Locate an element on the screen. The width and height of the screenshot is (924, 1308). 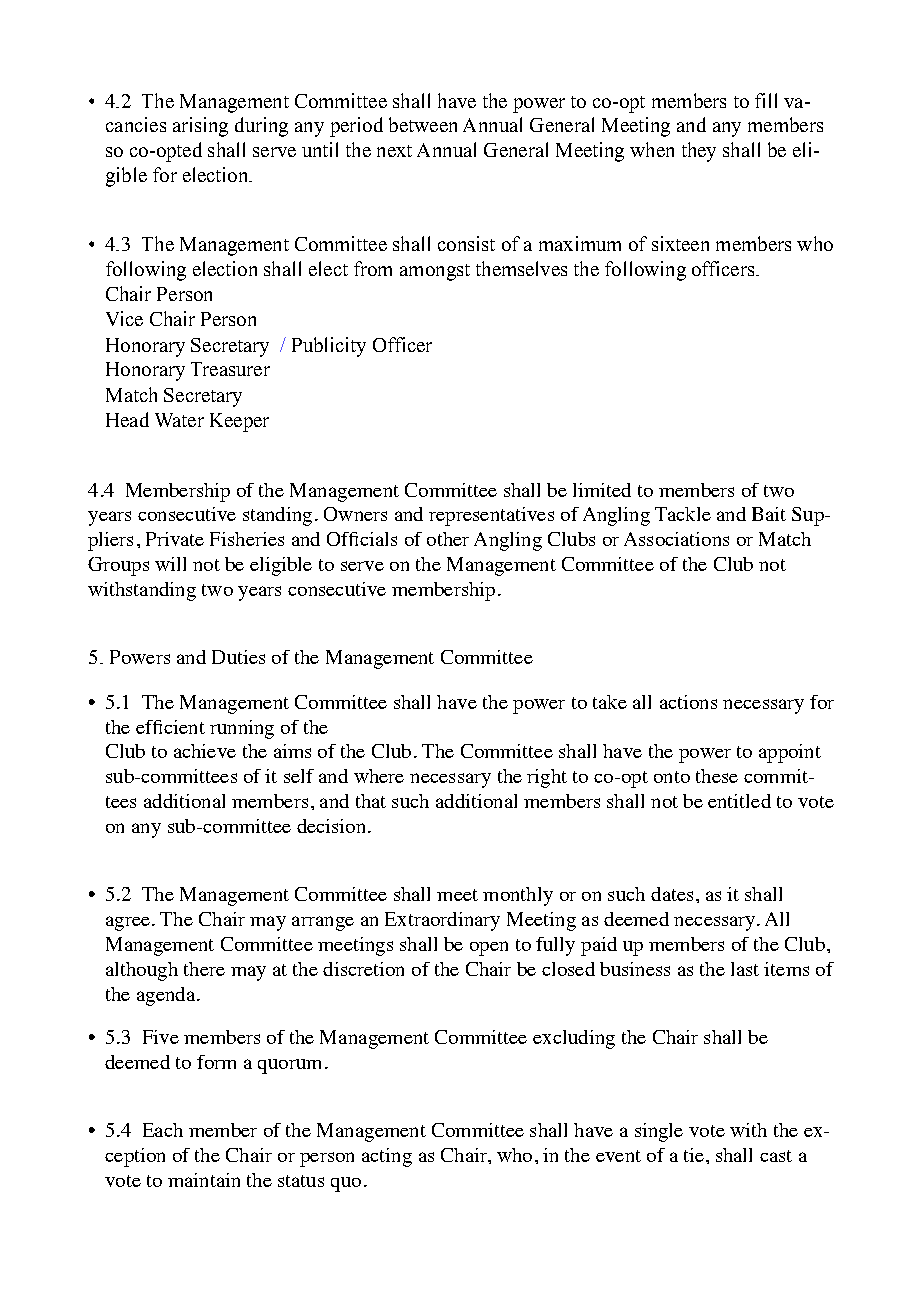
other is located at coordinates (448, 539).
